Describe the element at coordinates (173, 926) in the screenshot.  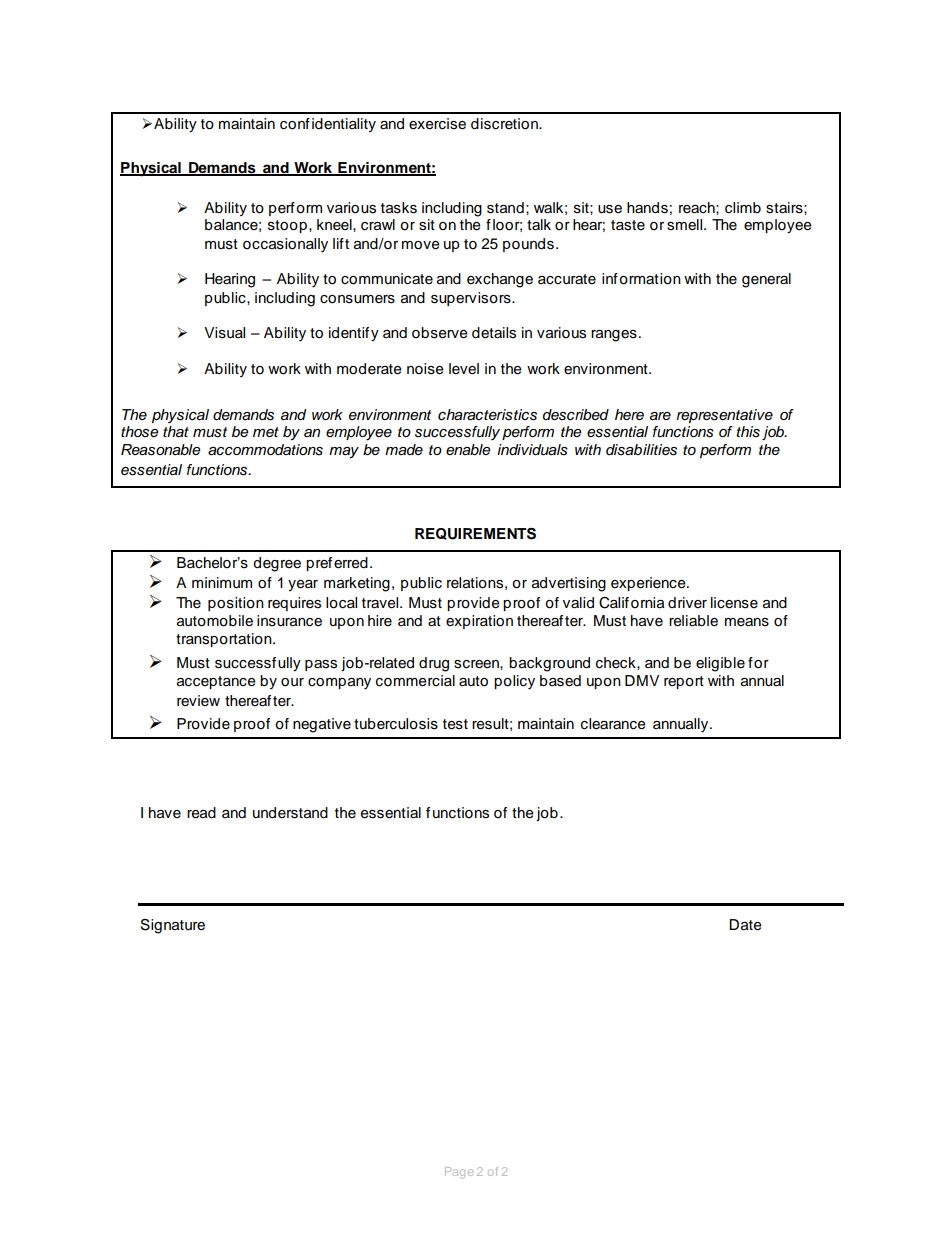
I see `Signature` at that location.
